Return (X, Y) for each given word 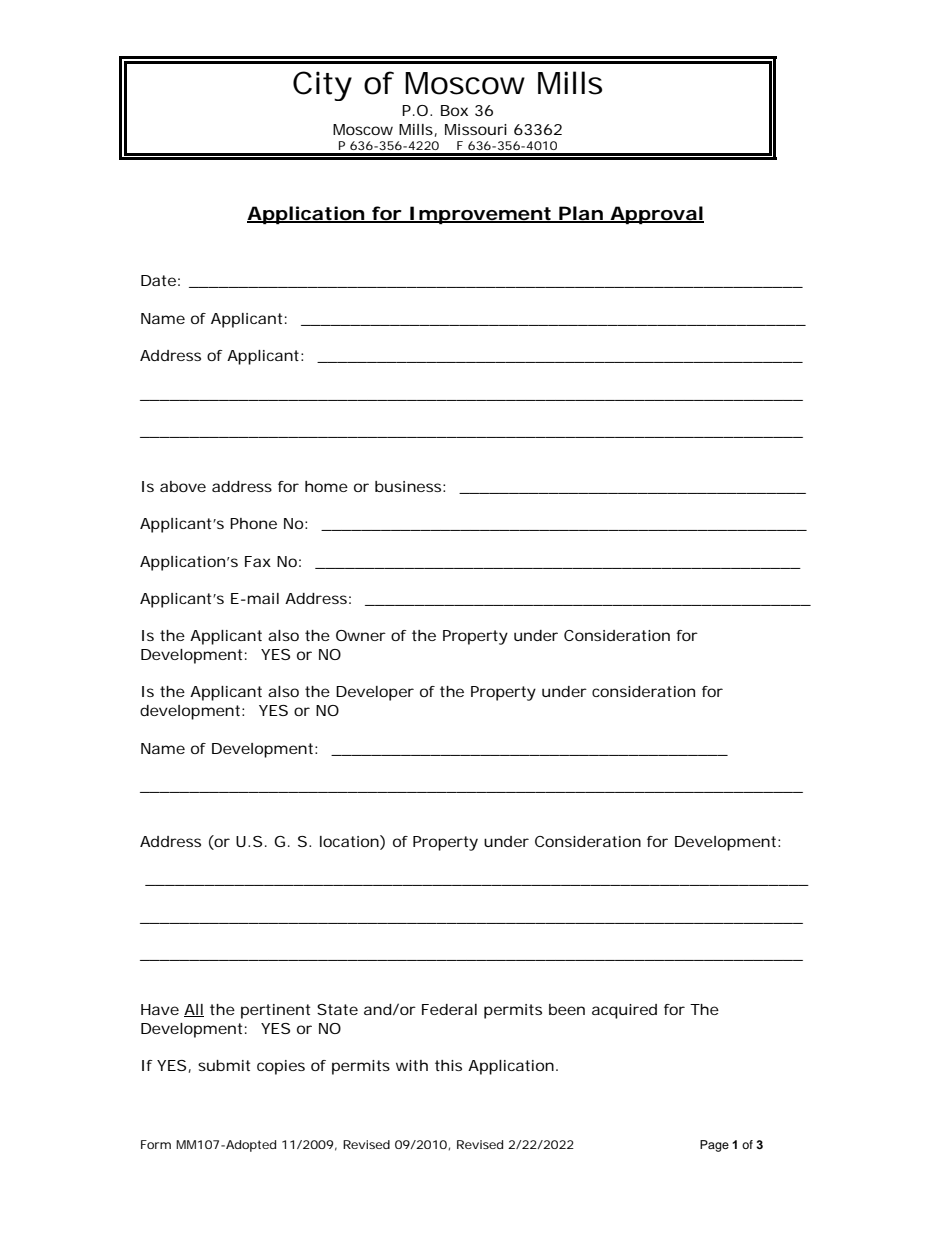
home (326, 486)
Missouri (476, 129)
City (322, 86)
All (194, 1010)
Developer (375, 693)
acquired (624, 1011)
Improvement (480, 215)
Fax (258, 561)
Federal (449, 1009)
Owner (361, 635)
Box (454, 110)
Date (158, 280)
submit (224, 1065)
